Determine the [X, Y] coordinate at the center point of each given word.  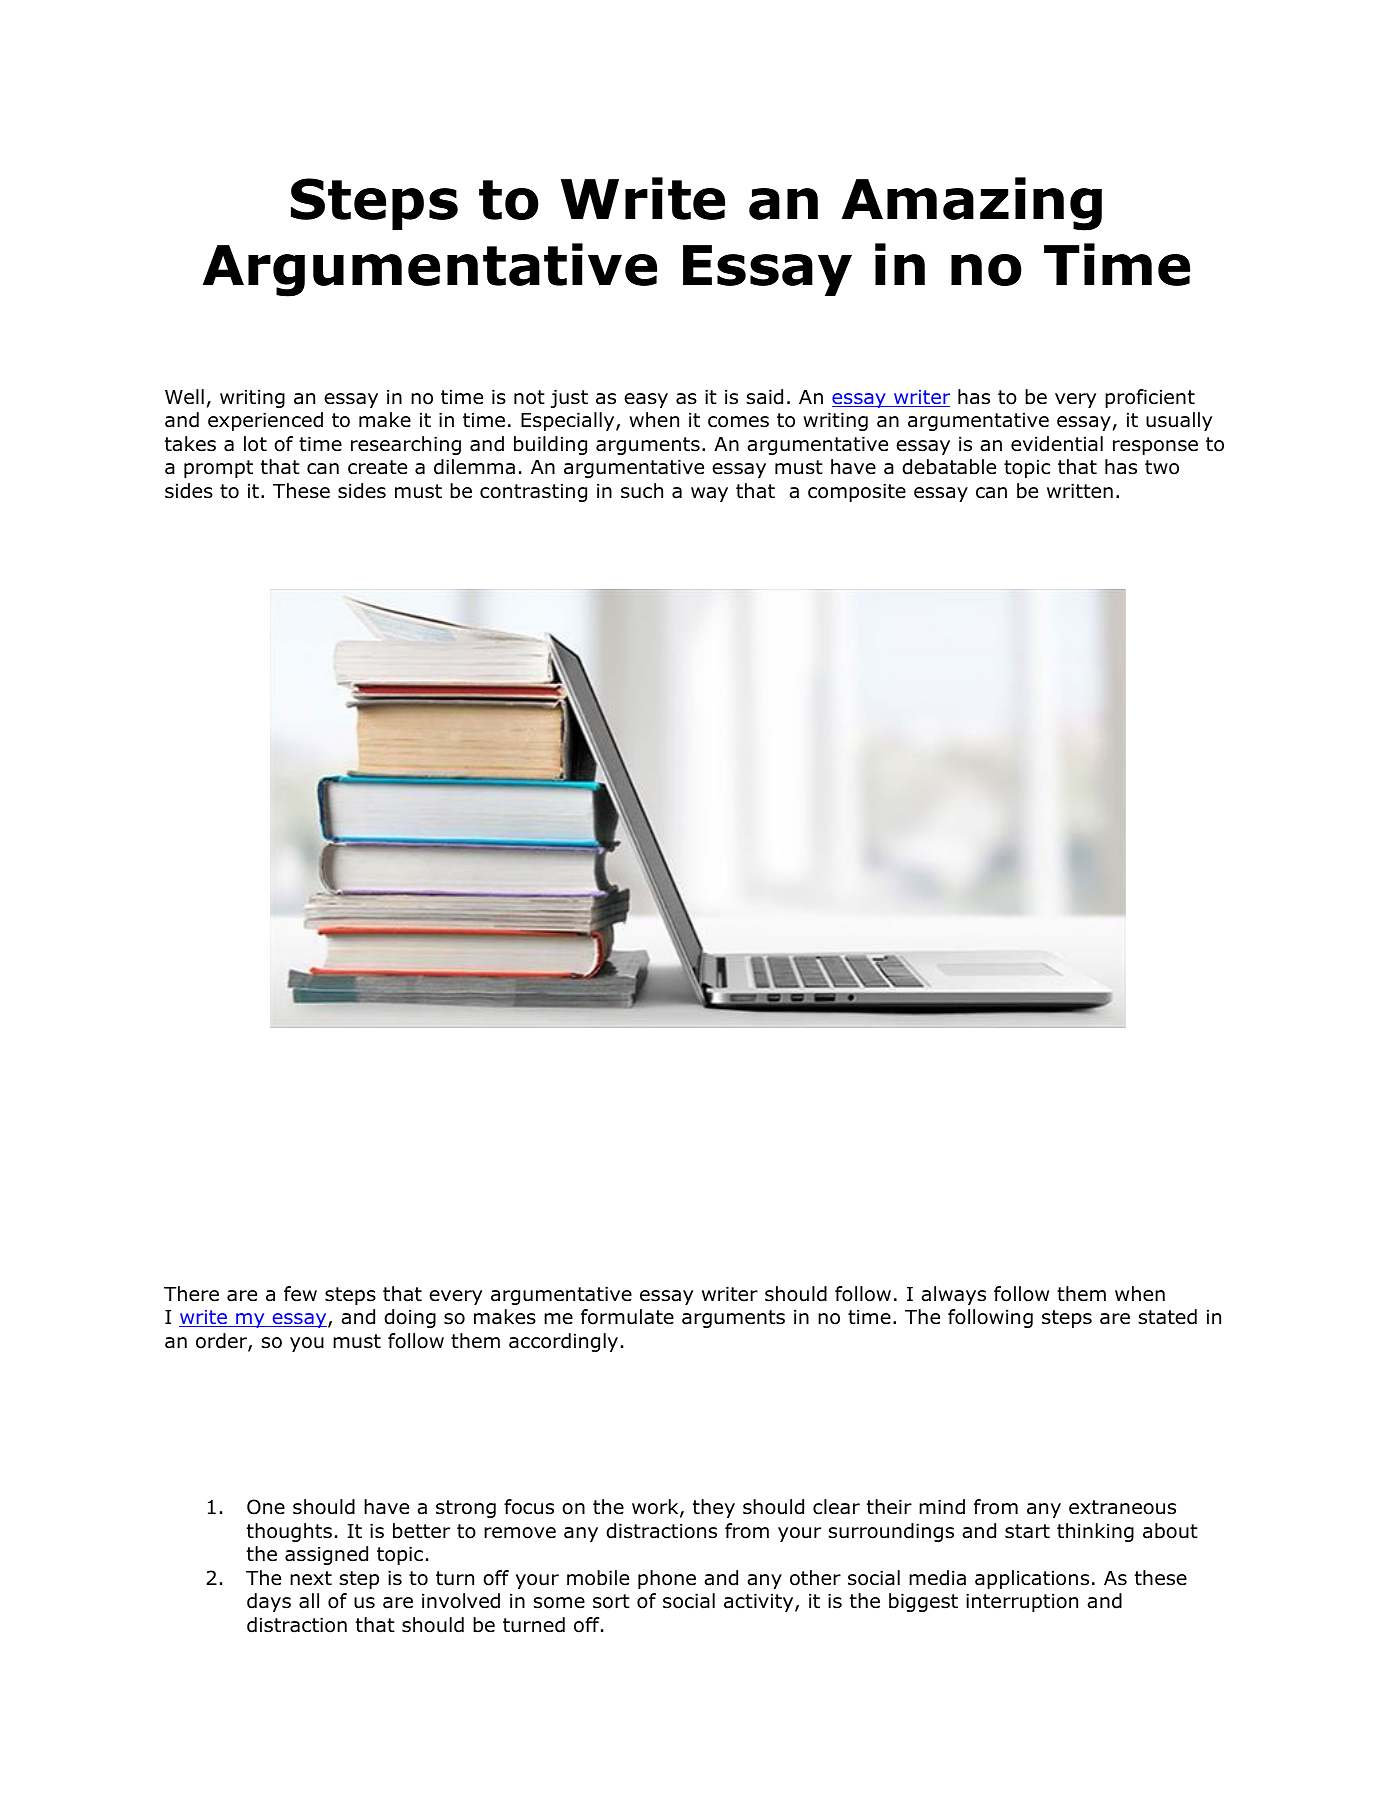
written [1080, 491]
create [377, 467]
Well [184, 397]
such [642, 491]
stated [1167, 1317]
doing [410, 1318]
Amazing [972, 204]
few [300, 1294]
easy [646, 400]
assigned [326, 1555]
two [1162, 467]
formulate [627, 1317]
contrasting [533, 492]
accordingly [563, 1342]
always [953, 1295]
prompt [218, 469]
